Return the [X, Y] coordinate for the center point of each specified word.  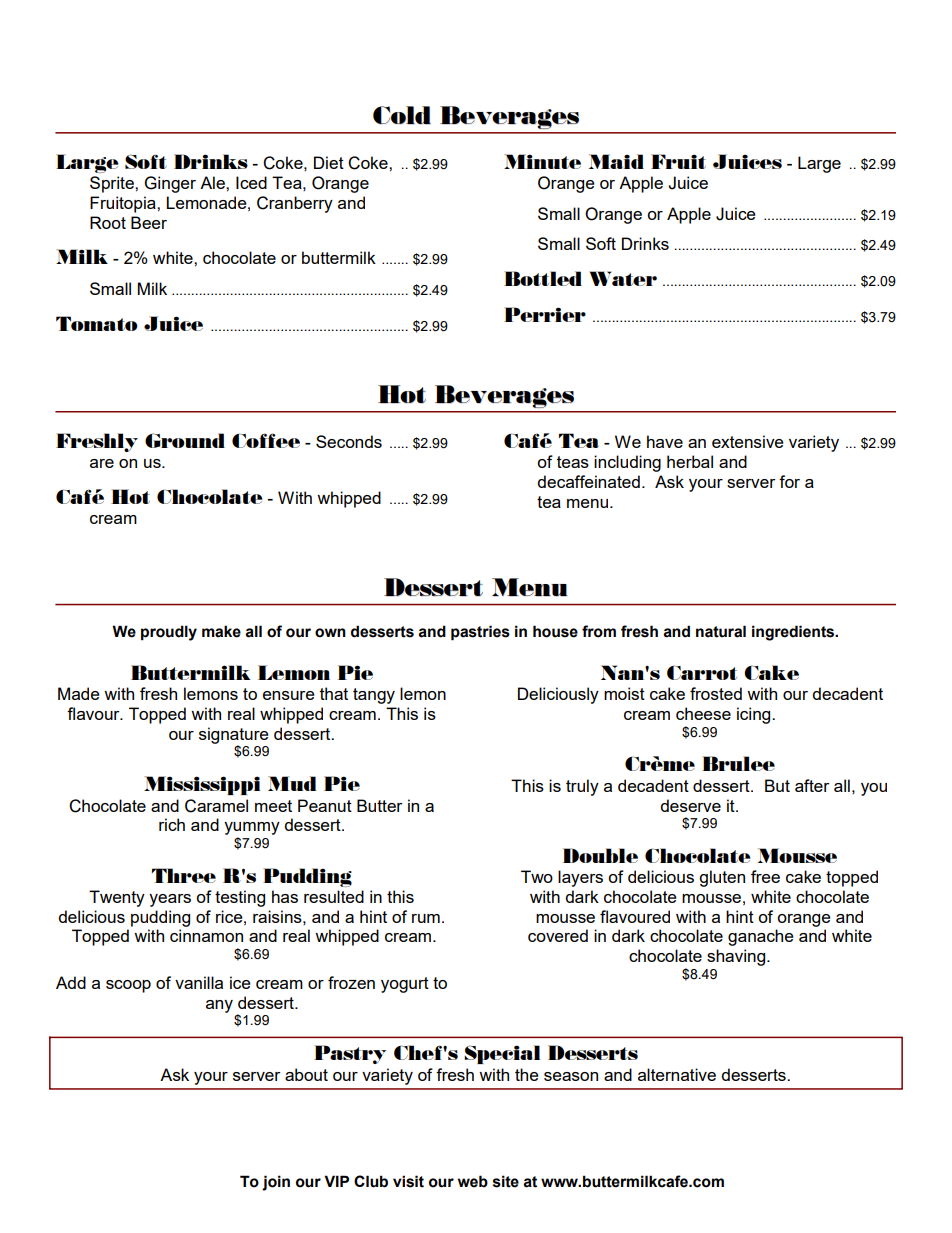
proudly [169, 633]
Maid [616, 161]
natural [721, 631]
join [276, 1183]
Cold [402, 115]
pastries [480, 632]
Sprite [113, 184]
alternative [677, 1074]
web [473, 1181]
